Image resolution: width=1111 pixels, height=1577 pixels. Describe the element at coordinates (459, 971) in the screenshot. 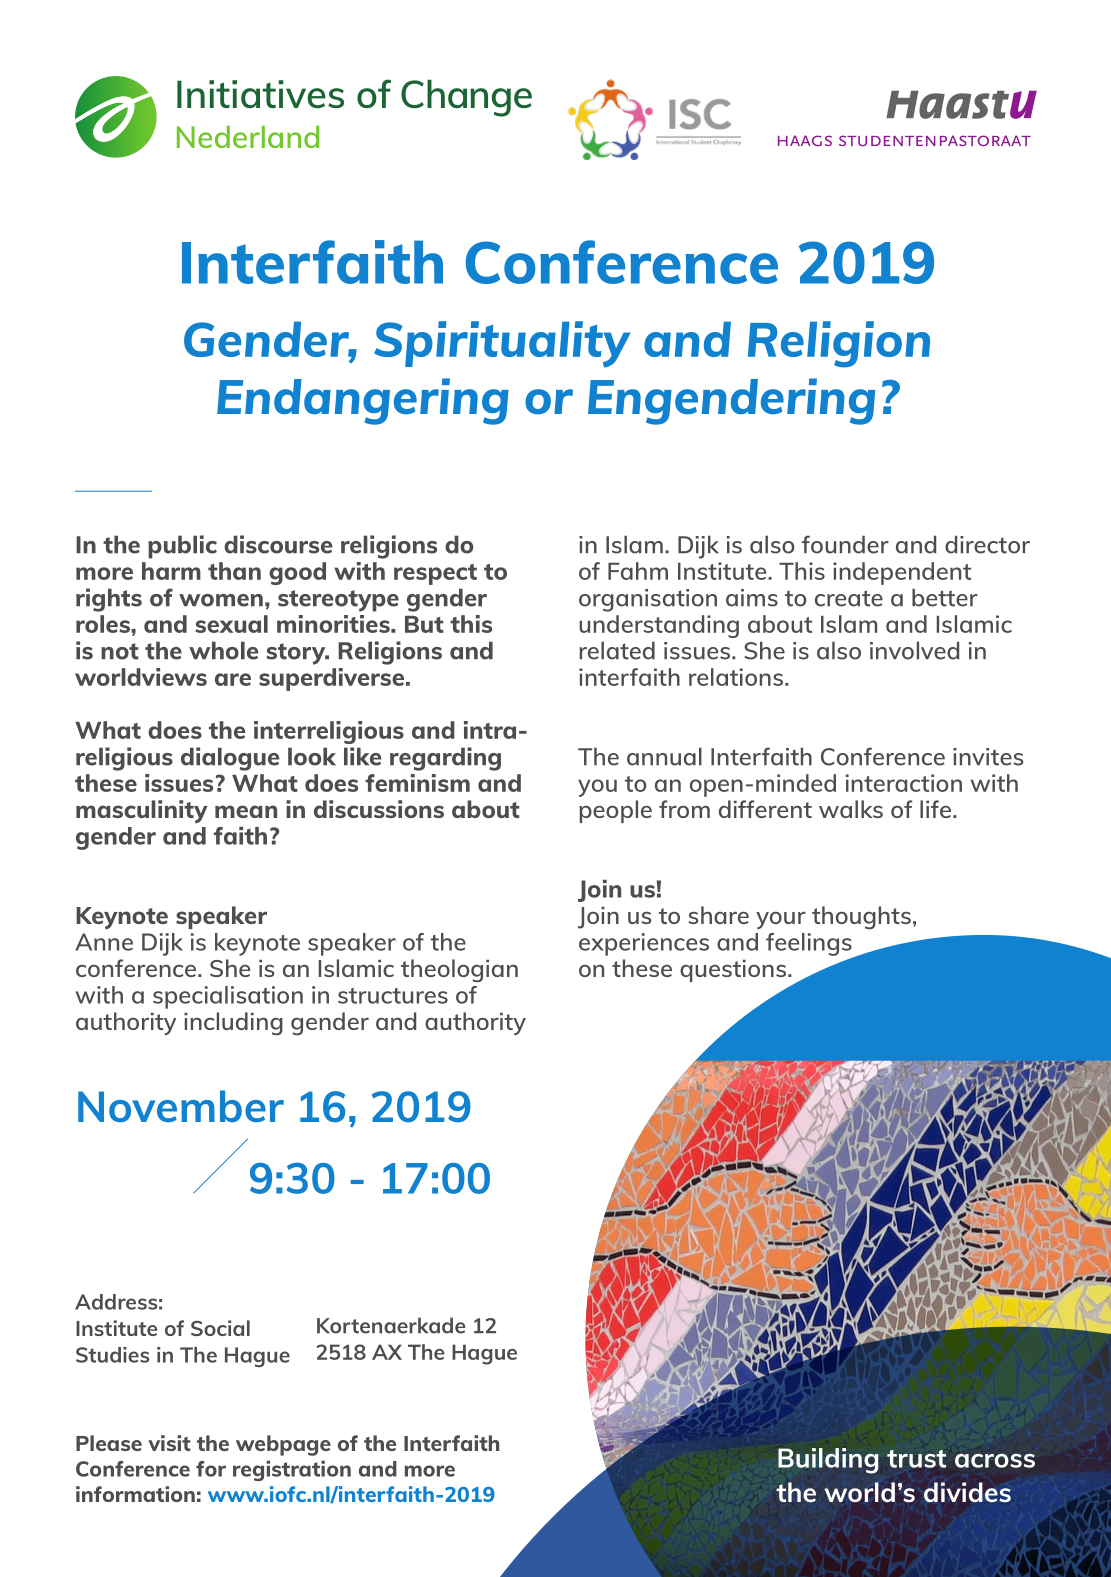

I see `theologian` at that location.
